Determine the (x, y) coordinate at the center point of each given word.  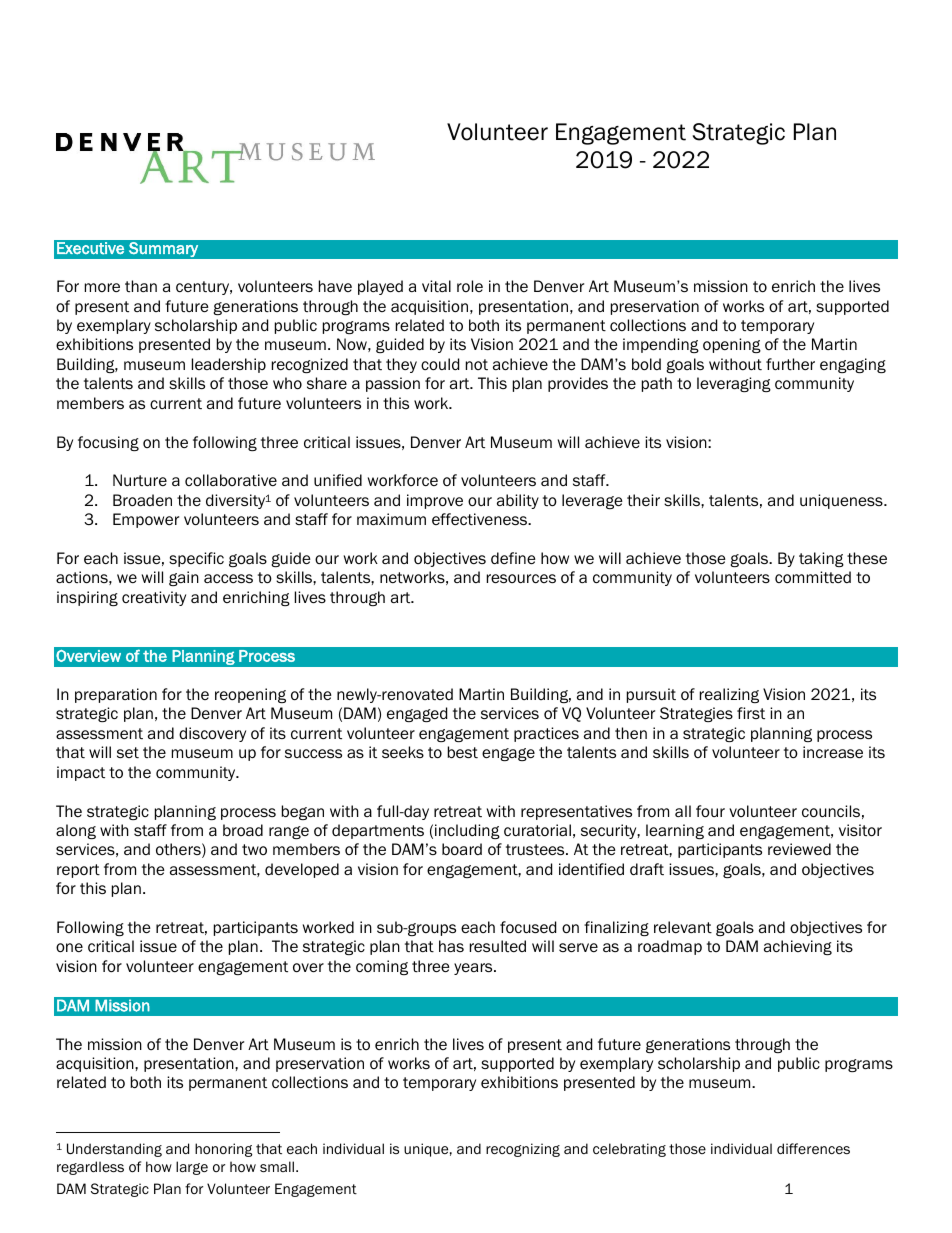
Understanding (114, 1150)
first (751, 713)
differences (813, 1149)
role (470, 286)
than (141, 286)
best (463, 752)
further (790, 364)
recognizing (523, 1150)
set (128, 753)
